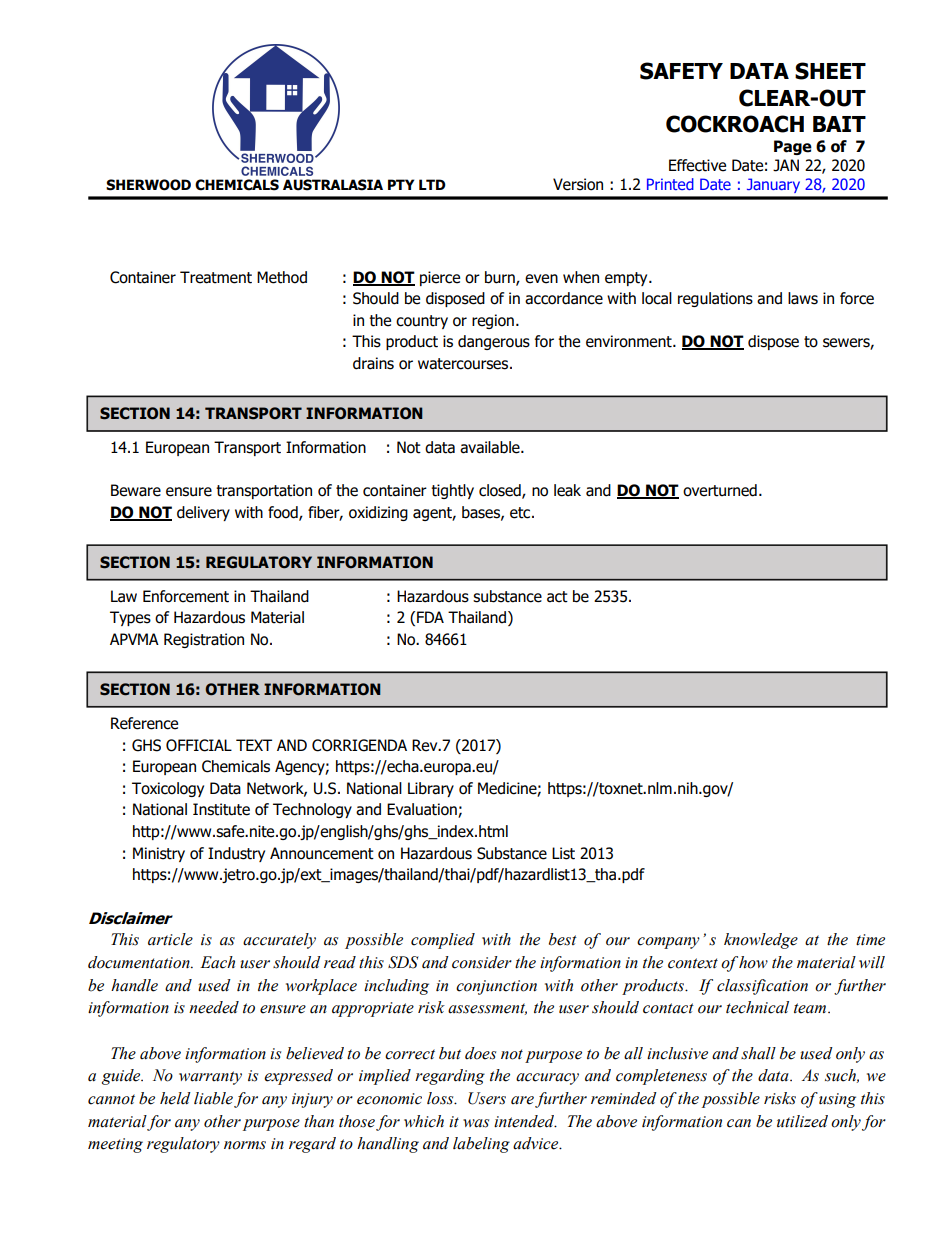  What do you see at coordinates (476, 1123) in the document?
I see `was` at bounding box center [476, 1123].
